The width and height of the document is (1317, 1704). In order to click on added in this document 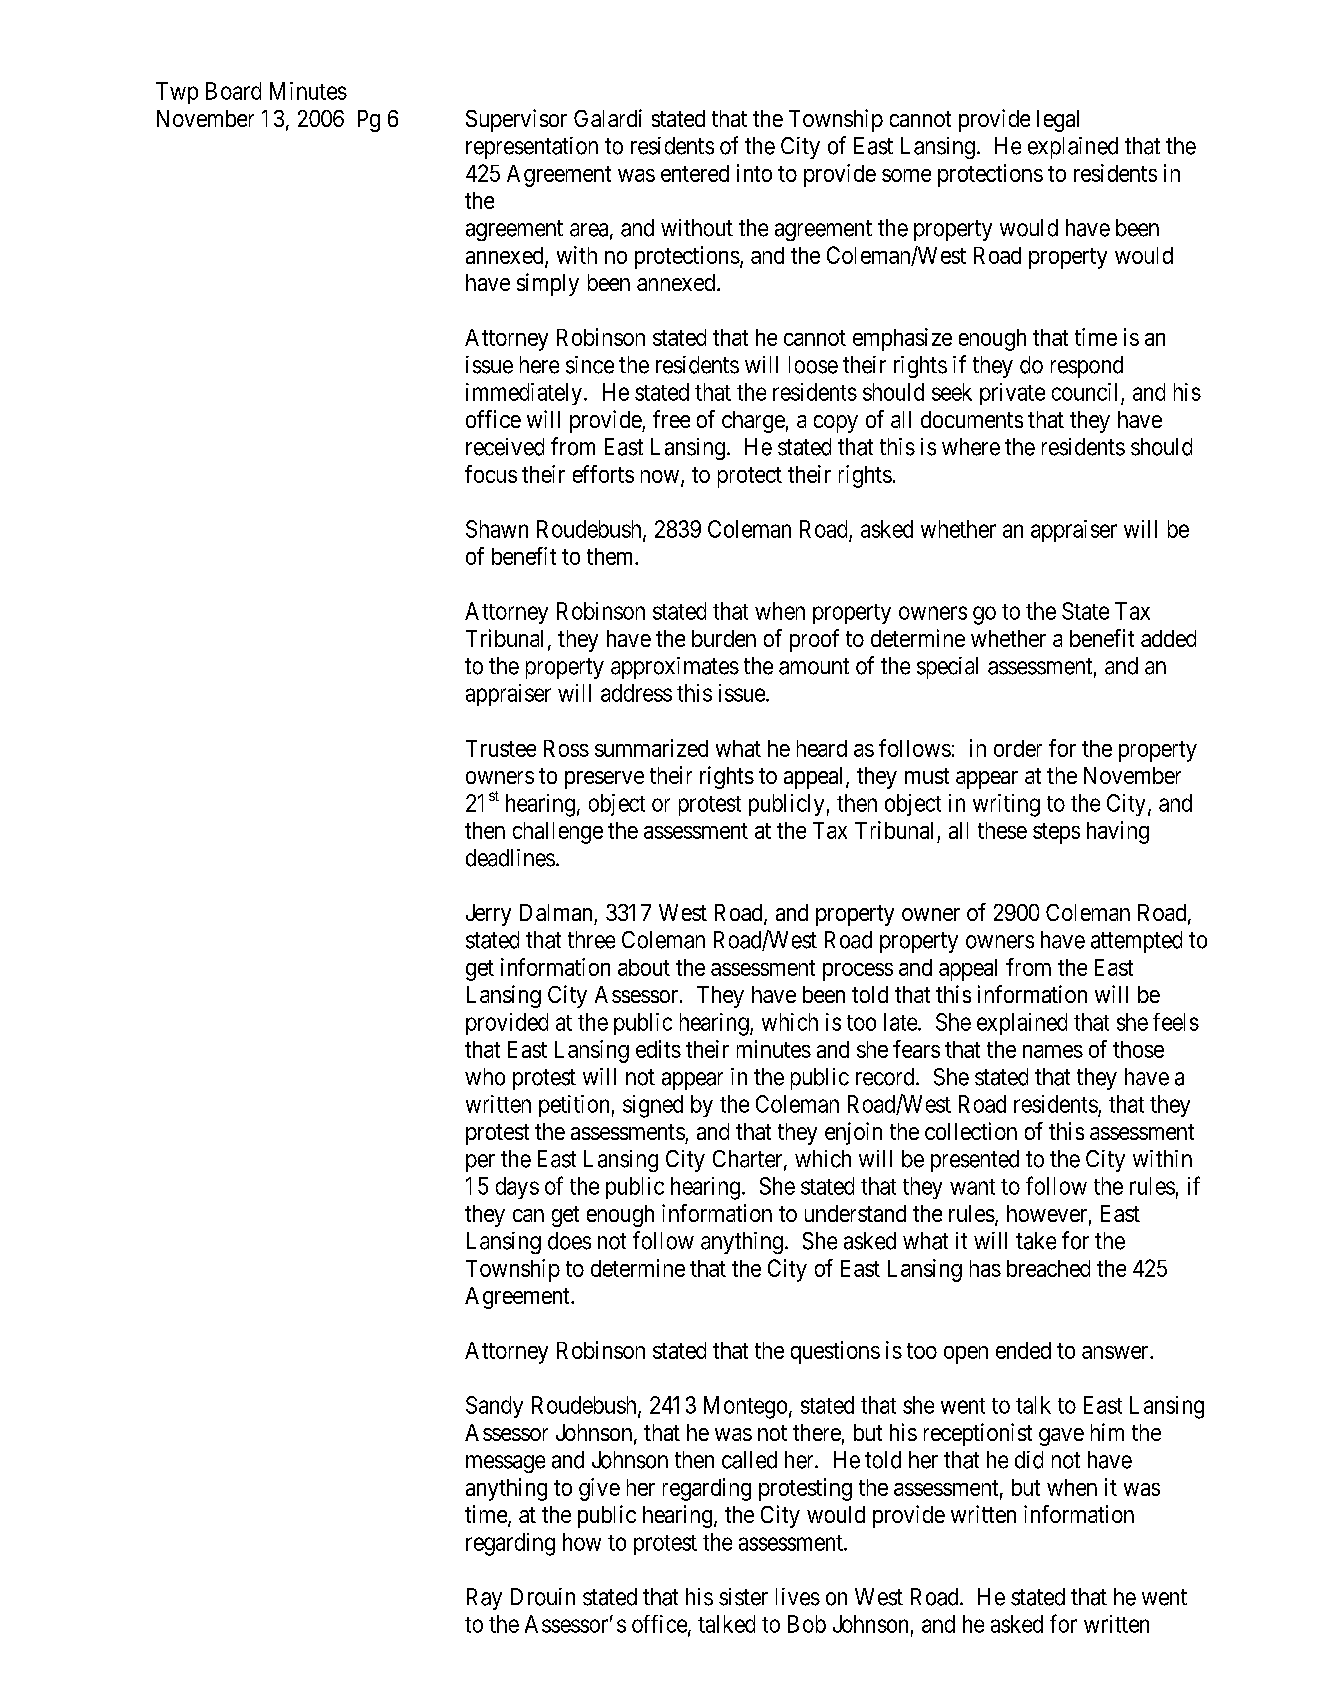, I will do `click(1168, 638)`.
